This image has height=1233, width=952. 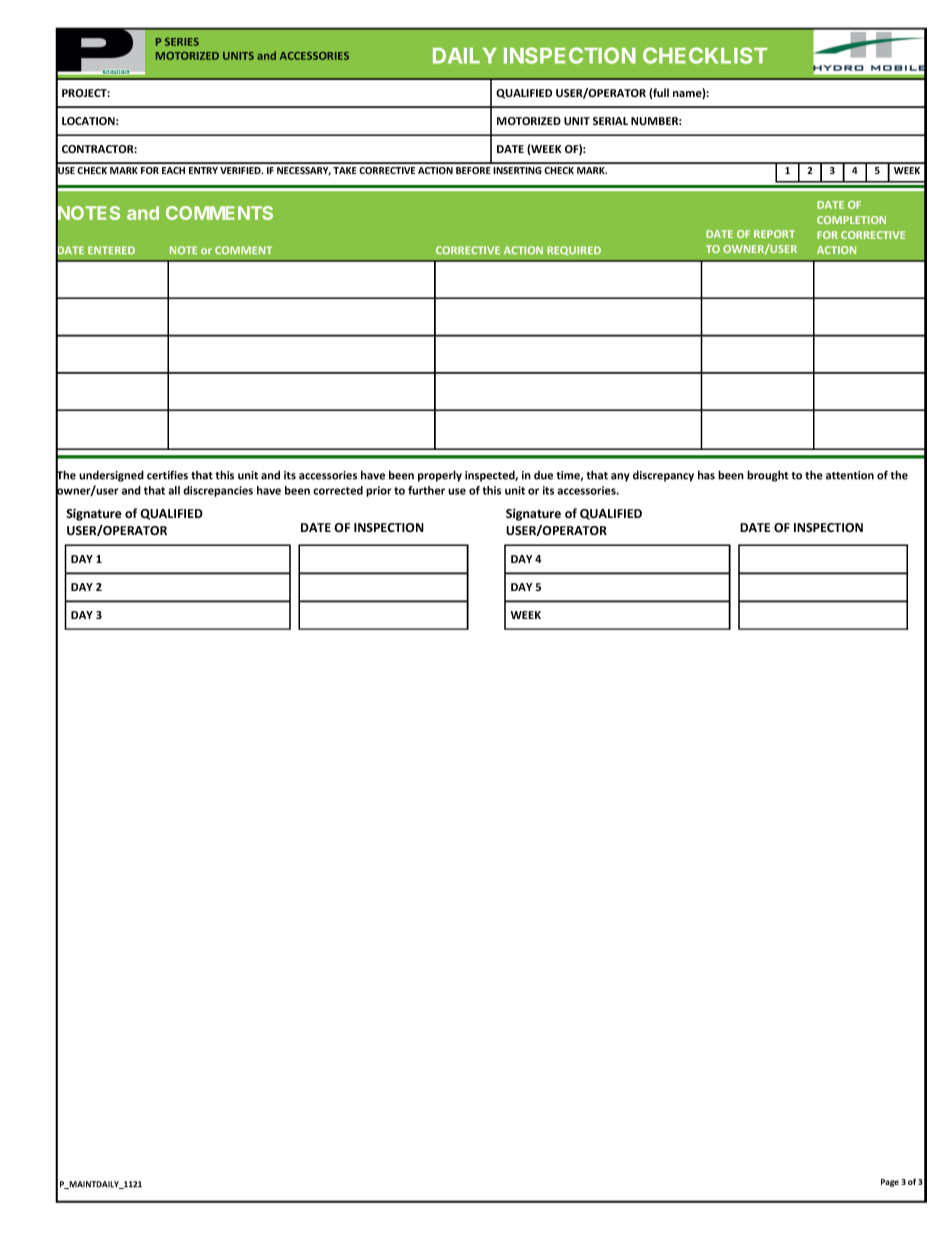 I want to click on discrepancies, so click(x=218, y=491).
